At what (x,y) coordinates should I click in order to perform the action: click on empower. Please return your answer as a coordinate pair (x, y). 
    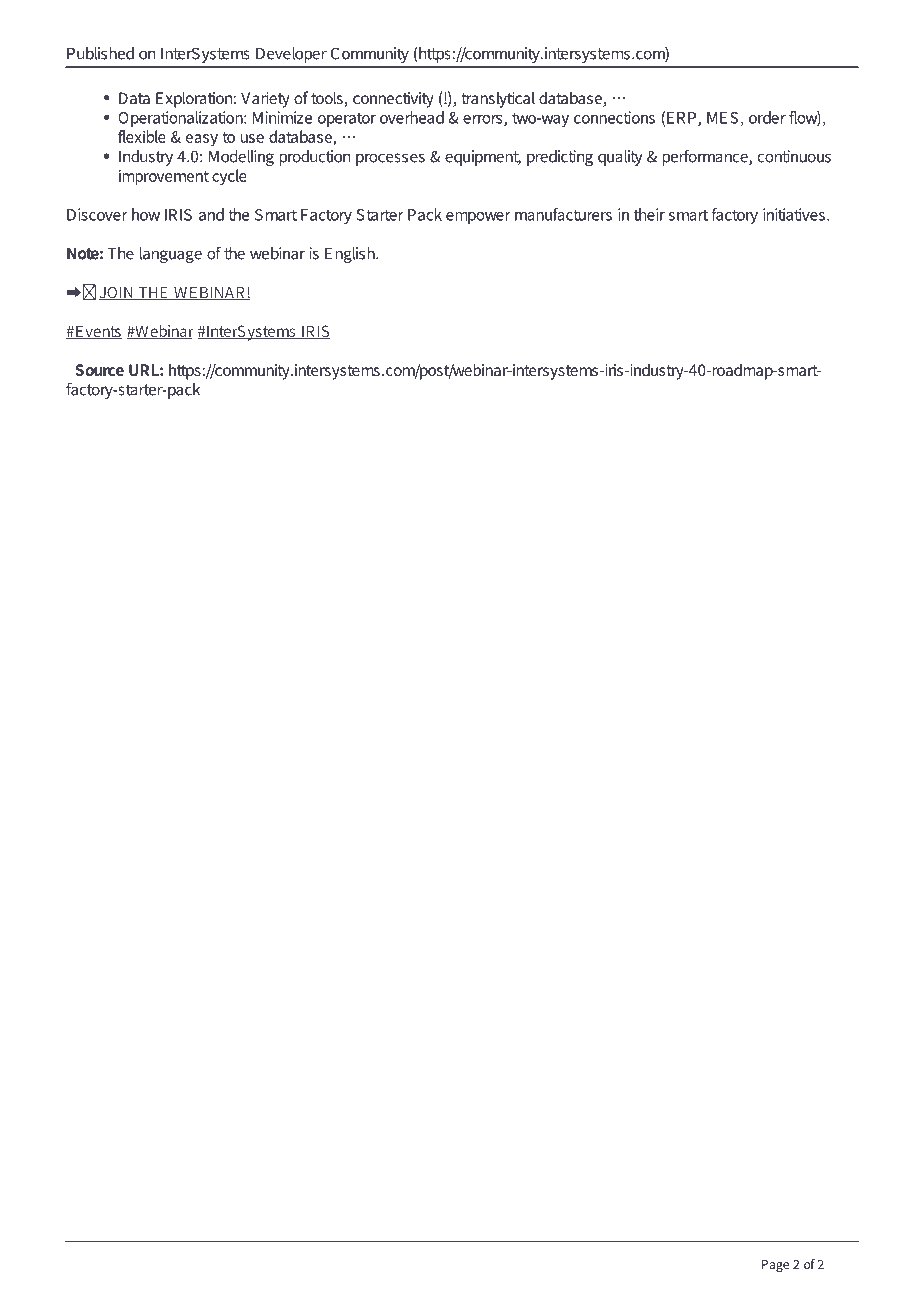
    Looking at the image, I should click on (478, 218).
